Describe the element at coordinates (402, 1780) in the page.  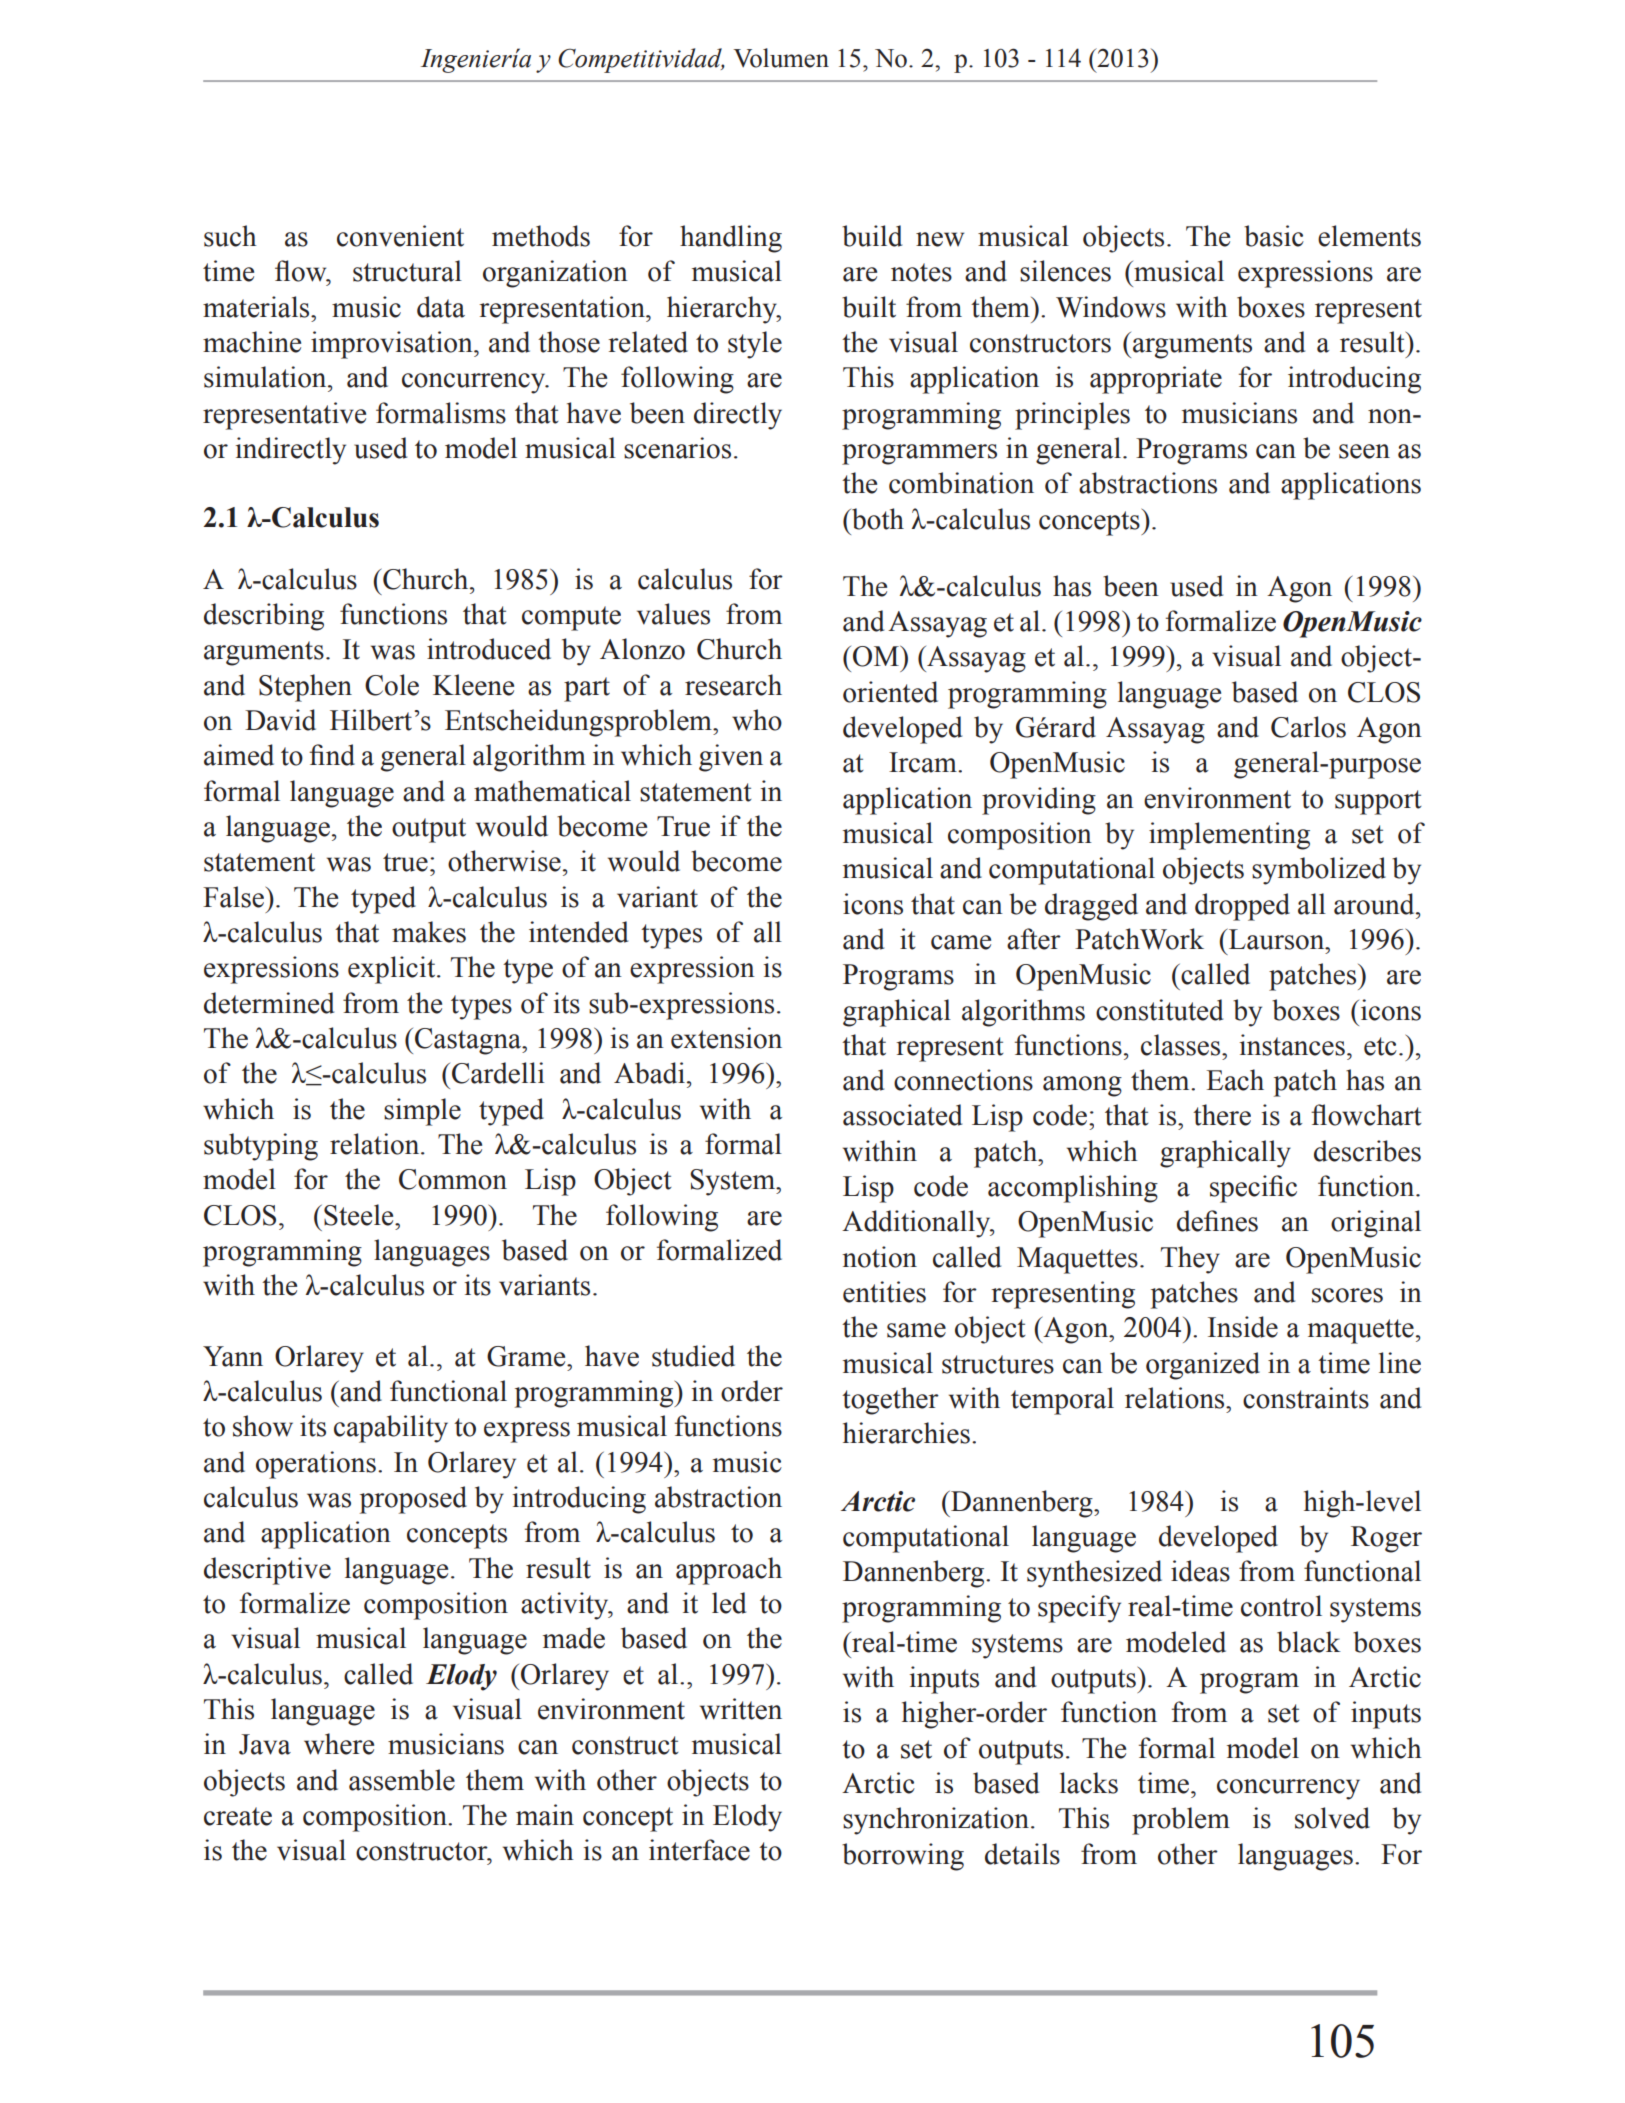
I see `assemble` at that location.
